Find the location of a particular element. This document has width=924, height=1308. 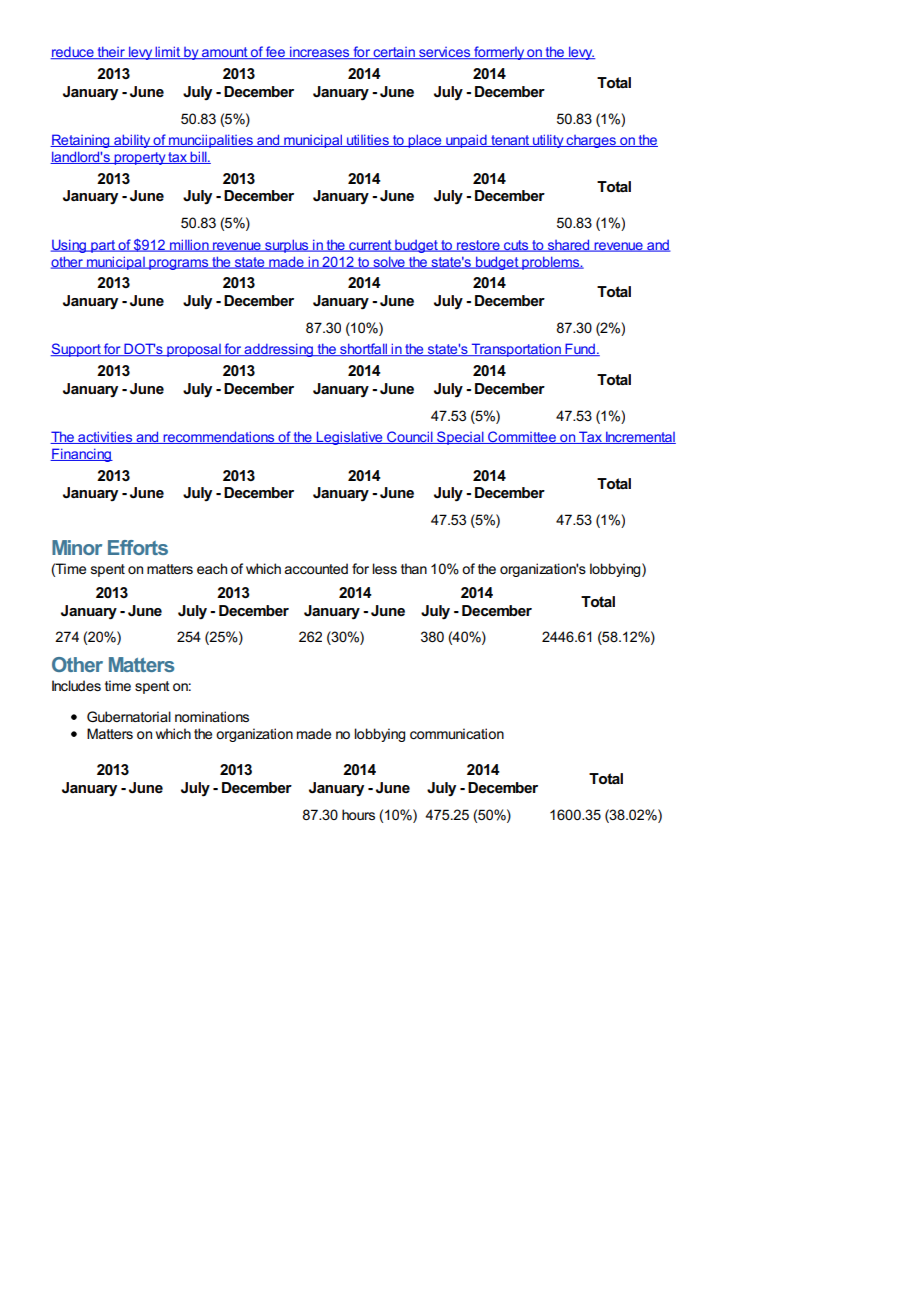

formerly is located at coordinates (499, 53).
